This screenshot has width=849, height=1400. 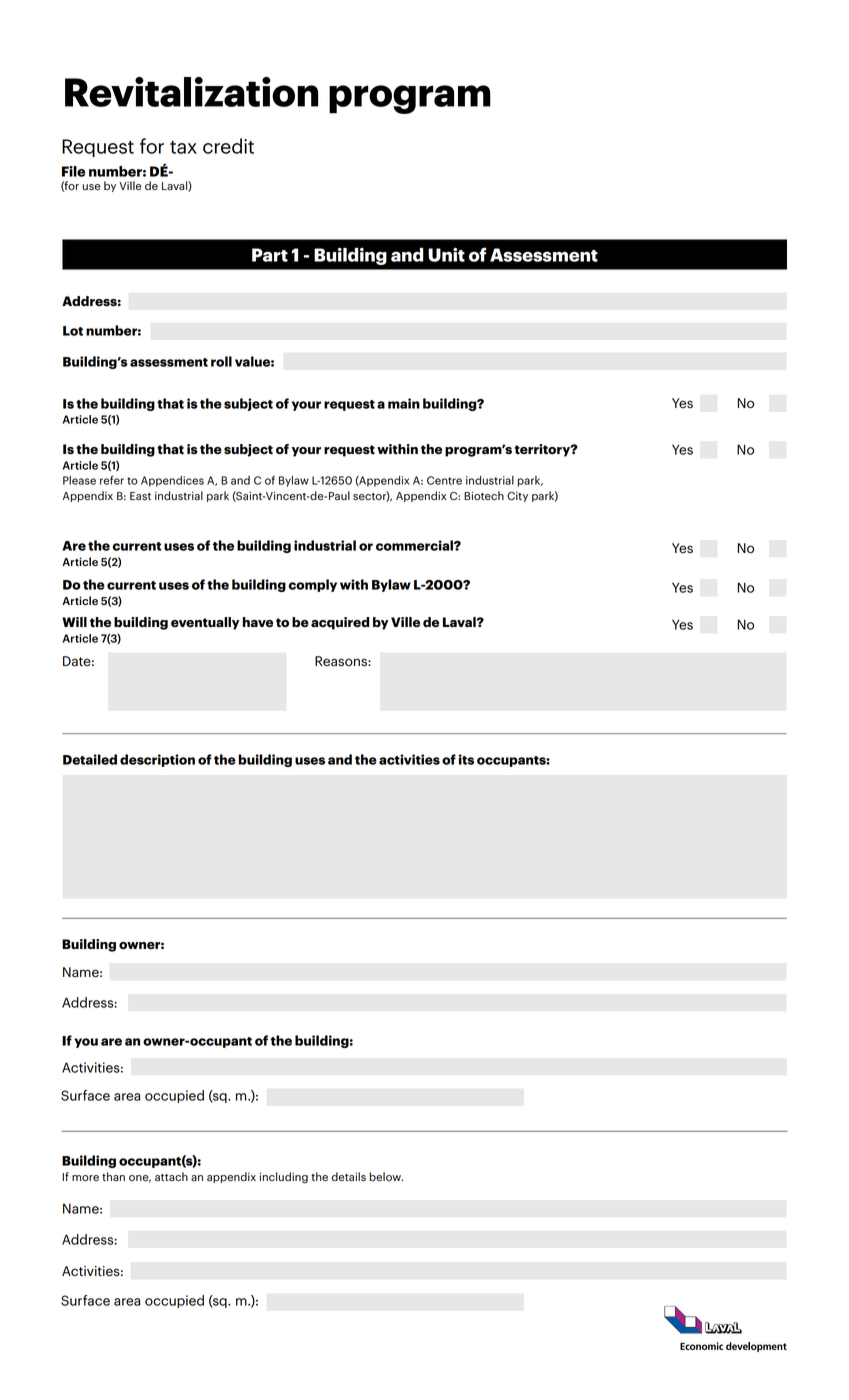 What do you see at coordinates (466, 759) in the screenshot?
I see `its` at bounding box center [466, 759].
